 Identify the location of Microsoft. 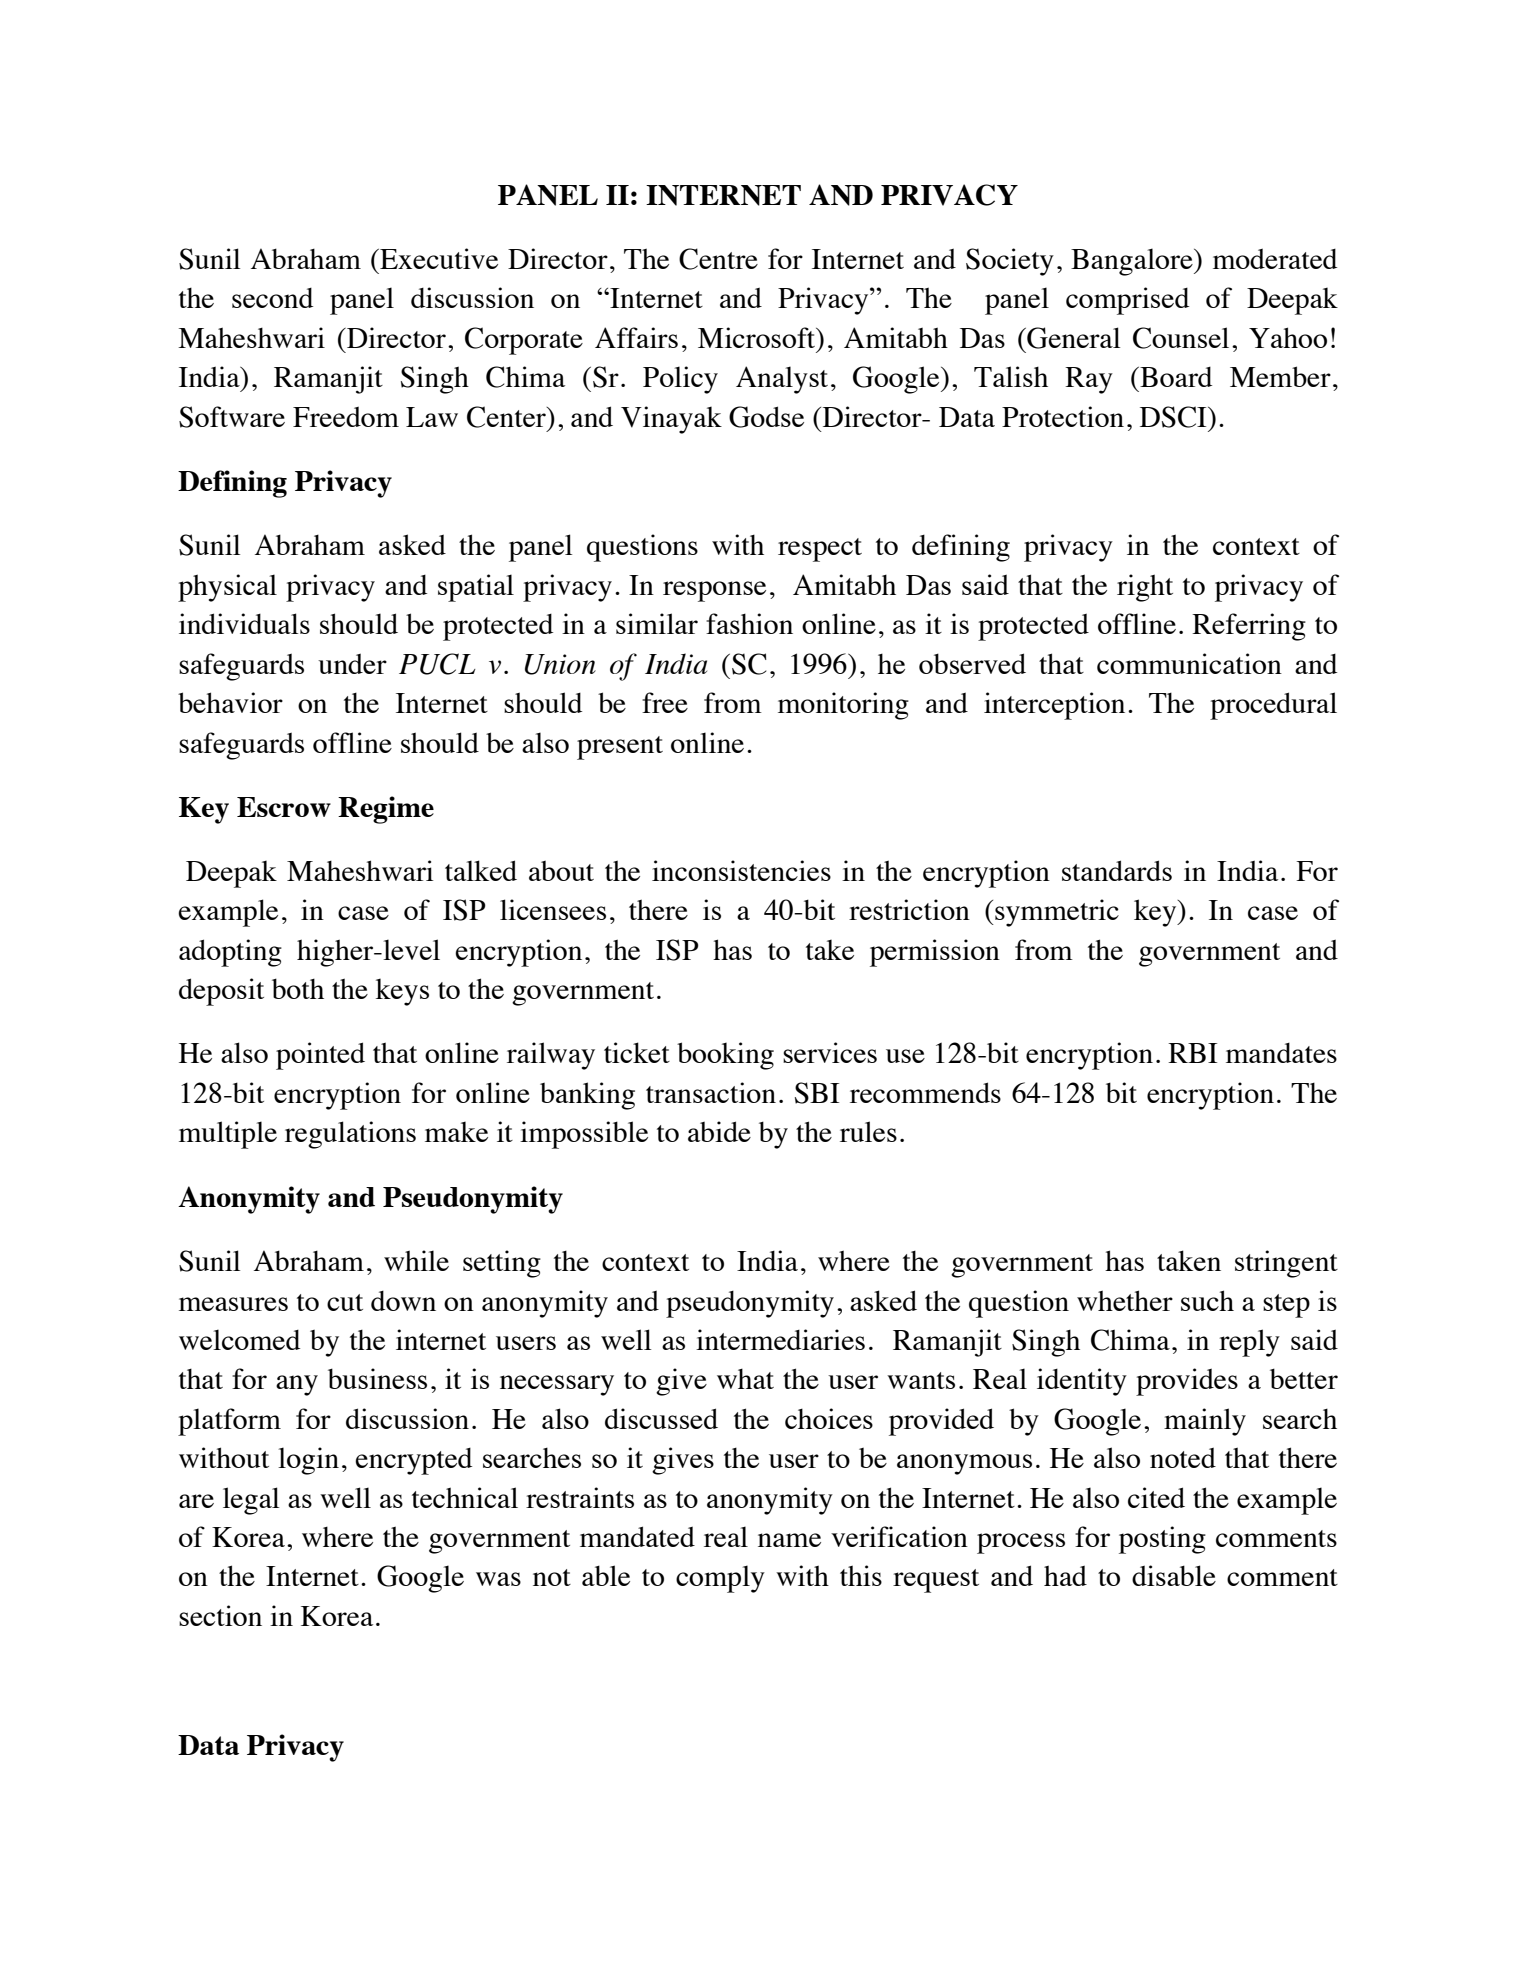
(758, 337).
